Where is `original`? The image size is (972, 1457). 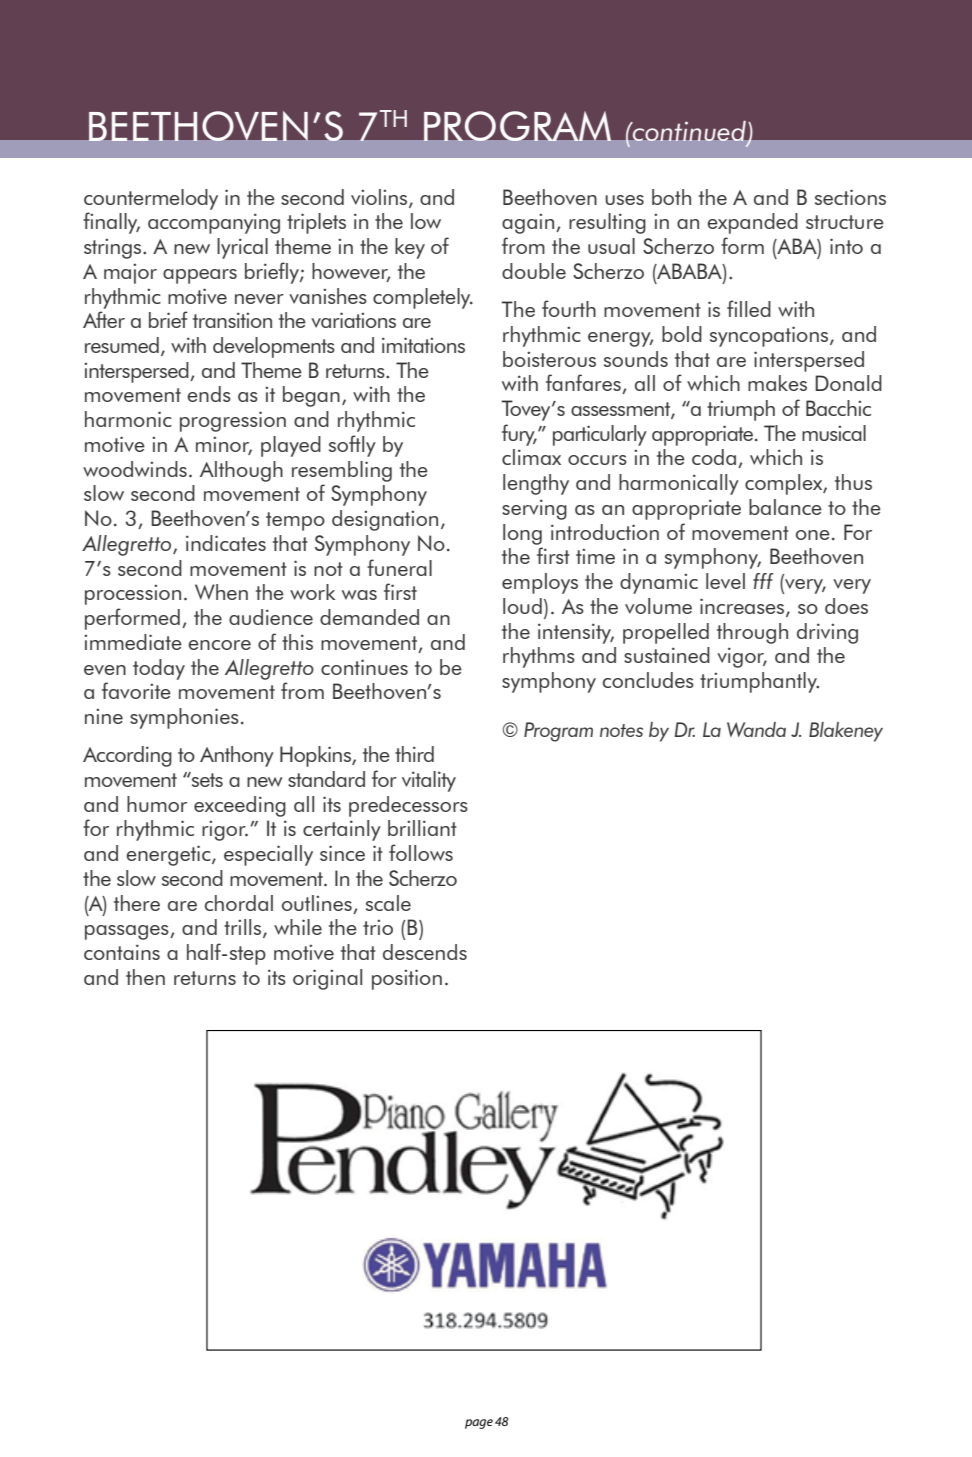
original is located at coordinates (327, 979).
